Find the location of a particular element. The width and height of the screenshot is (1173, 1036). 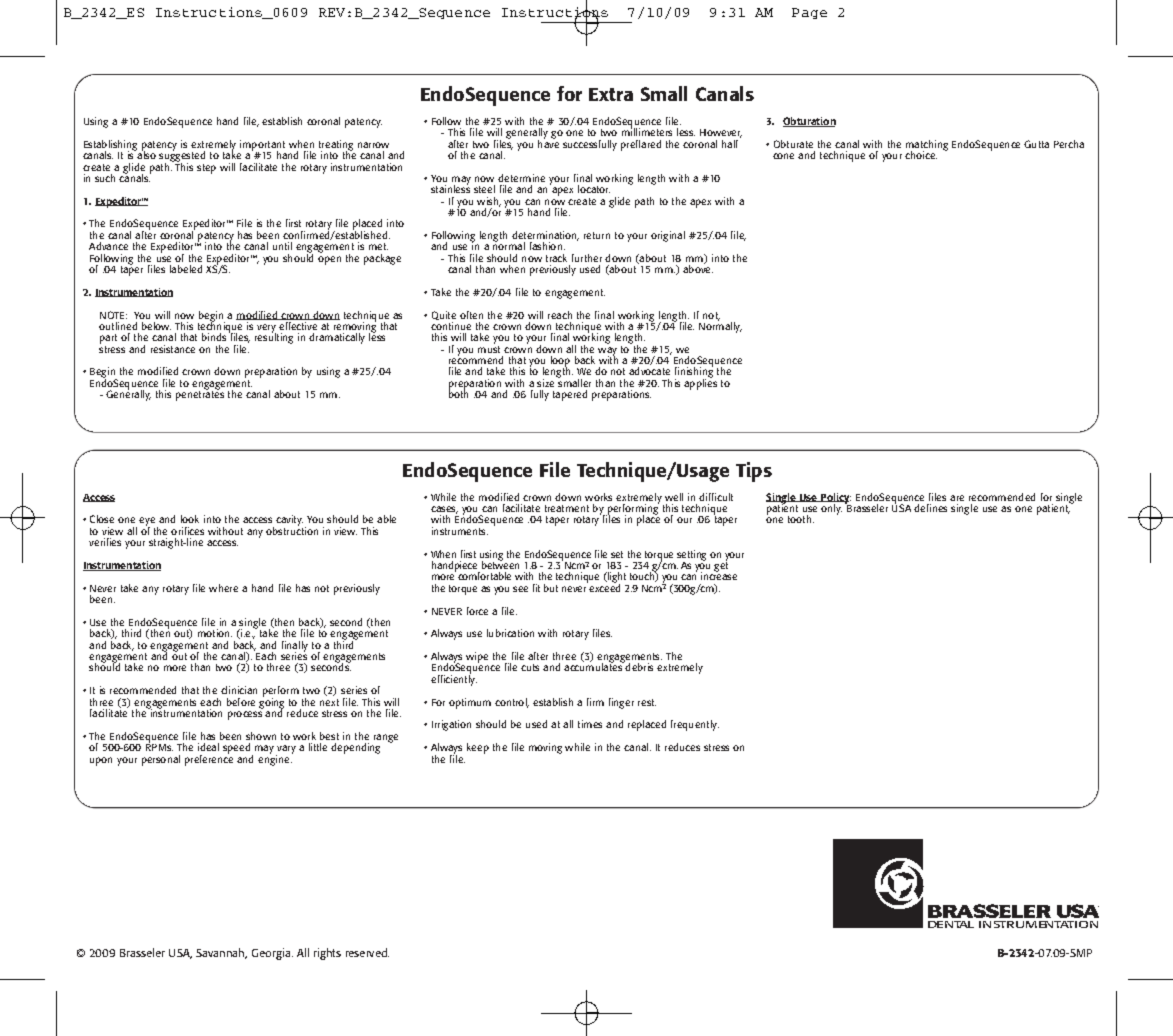

treatment is located at coordinates (567, 508).
